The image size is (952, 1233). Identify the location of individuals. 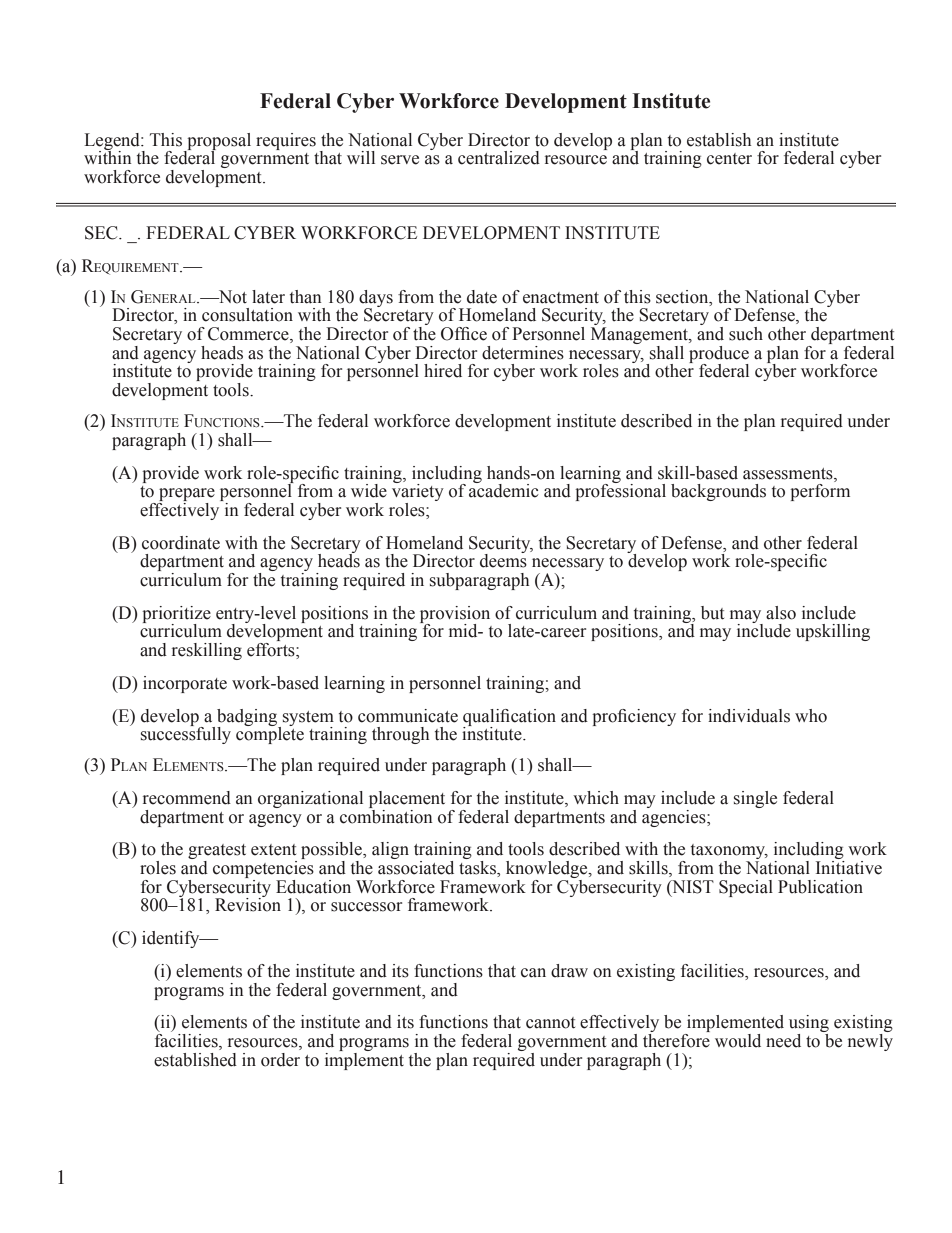
(749, 716).
